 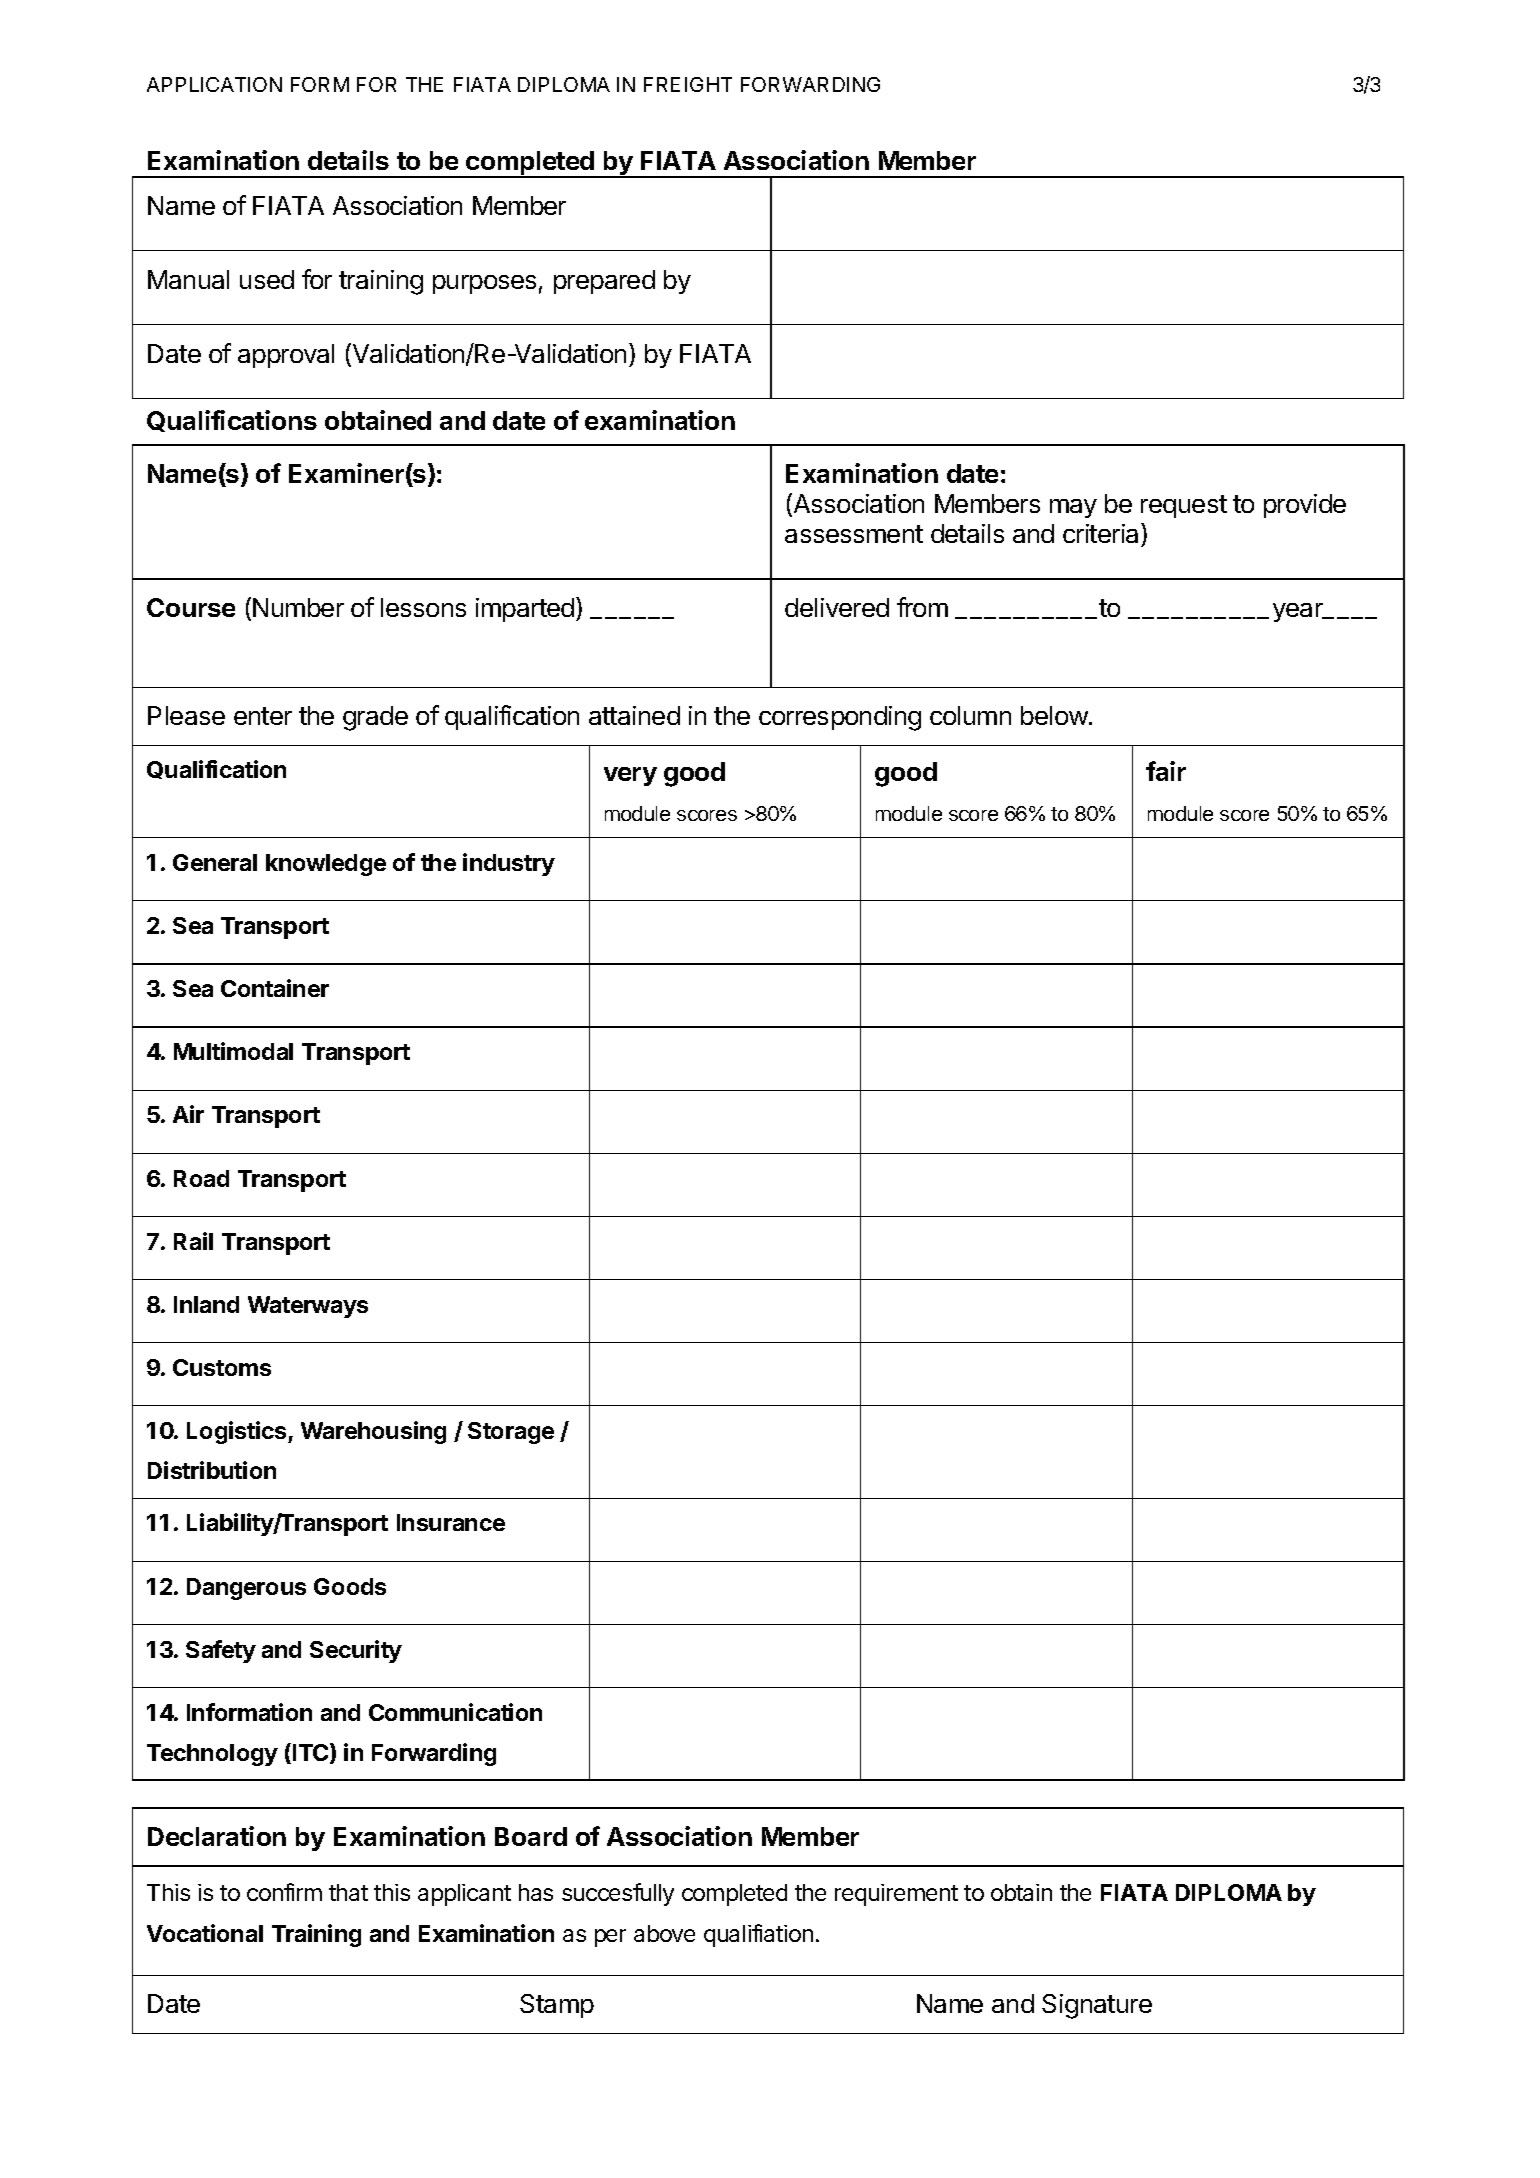 I want to click on request, so click(x=1184, y=506).
